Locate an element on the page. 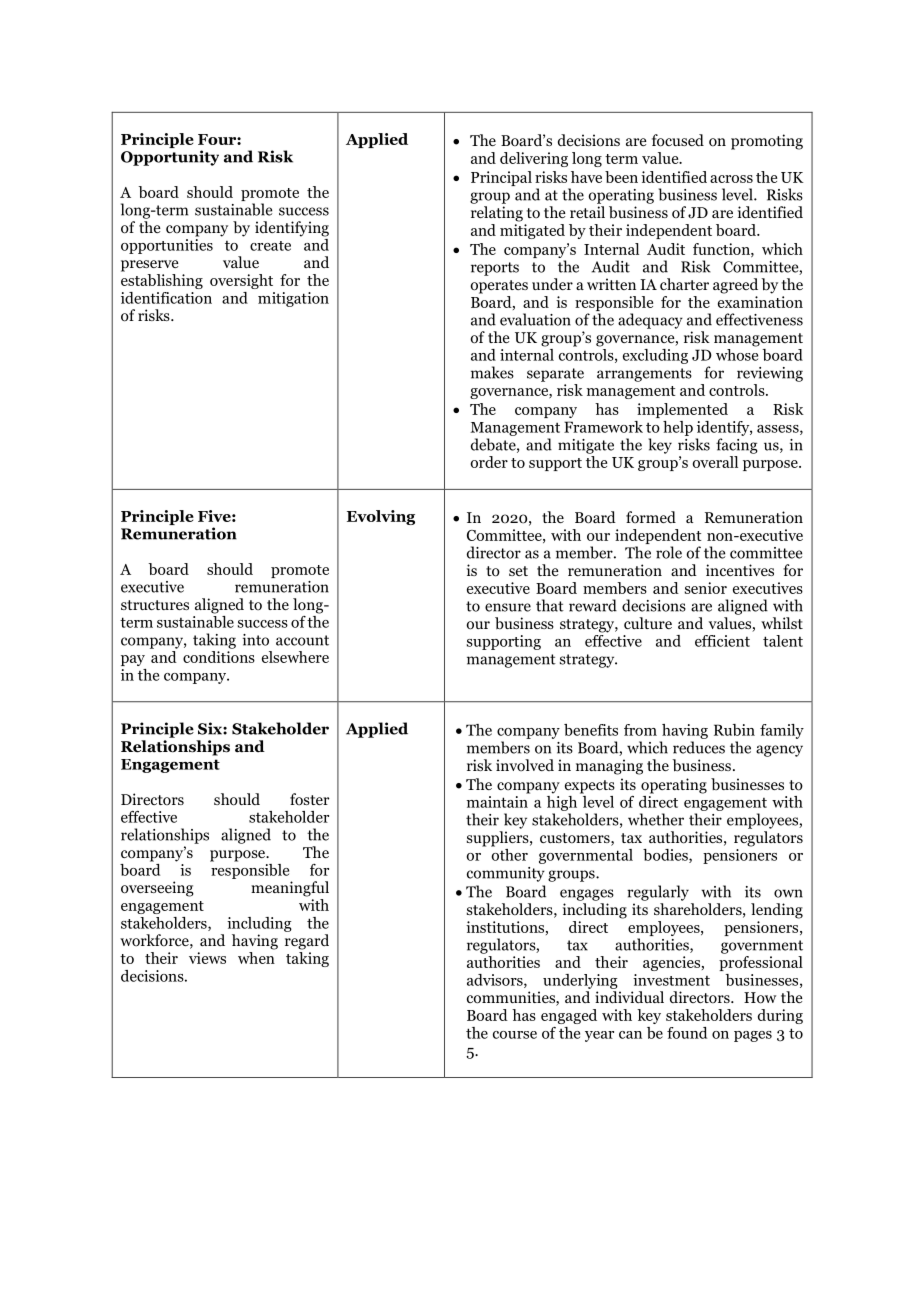 The width and height of the page is (924, 1308). Rubin is located at coordinates (734, 730).
